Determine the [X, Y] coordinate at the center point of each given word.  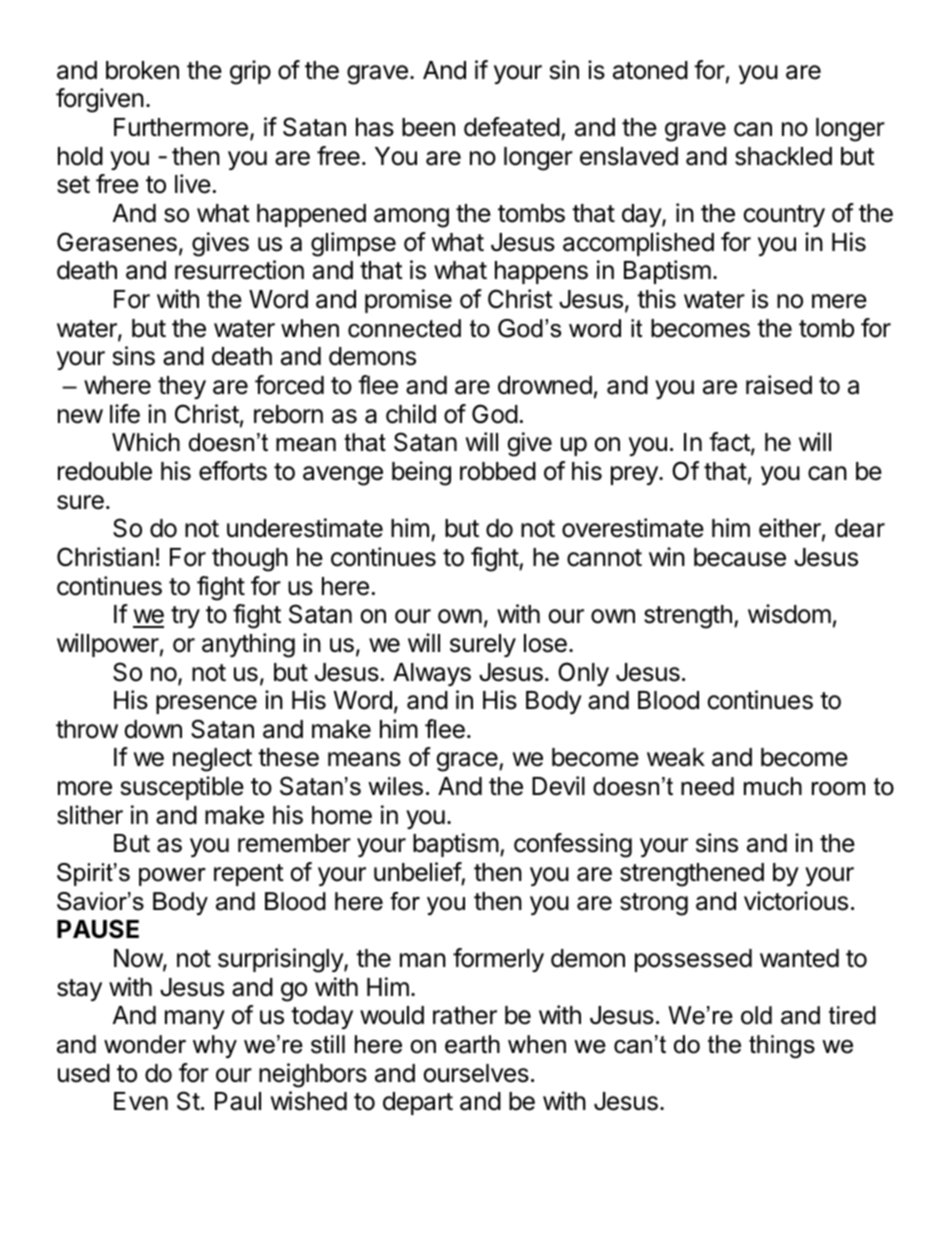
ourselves [476, 1073]
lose [545, 643]
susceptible [182, 788]
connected [404, 328]
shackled [783, 156]
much [773, 786]
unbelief [418, 872]
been [428, 127]
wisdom [789, 614]
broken [142, 70]
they [182, 387]
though [250, 560]
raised [779, 385]
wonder [145, 1044]
